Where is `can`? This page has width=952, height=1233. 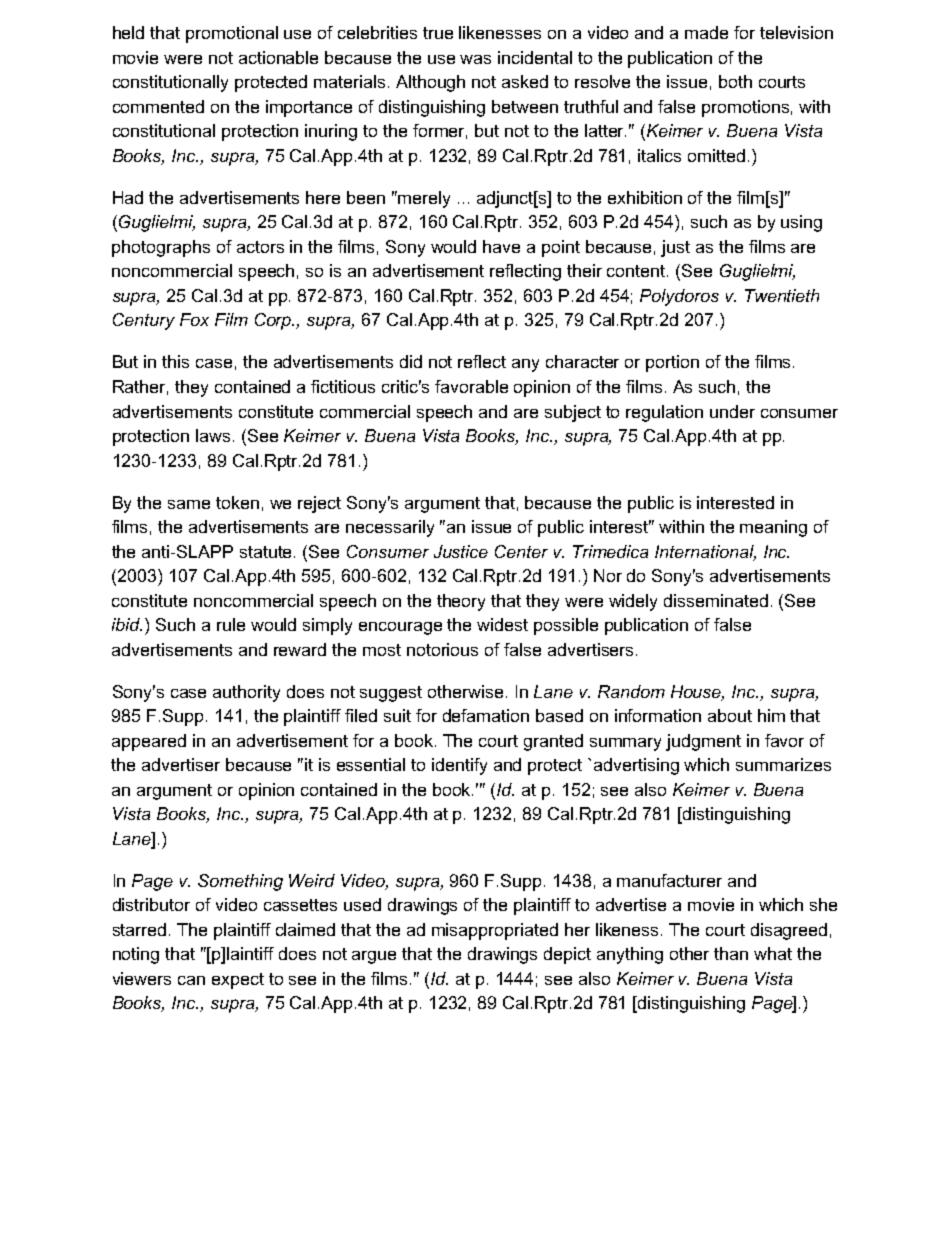
can is located at coordinates (191, 980).
